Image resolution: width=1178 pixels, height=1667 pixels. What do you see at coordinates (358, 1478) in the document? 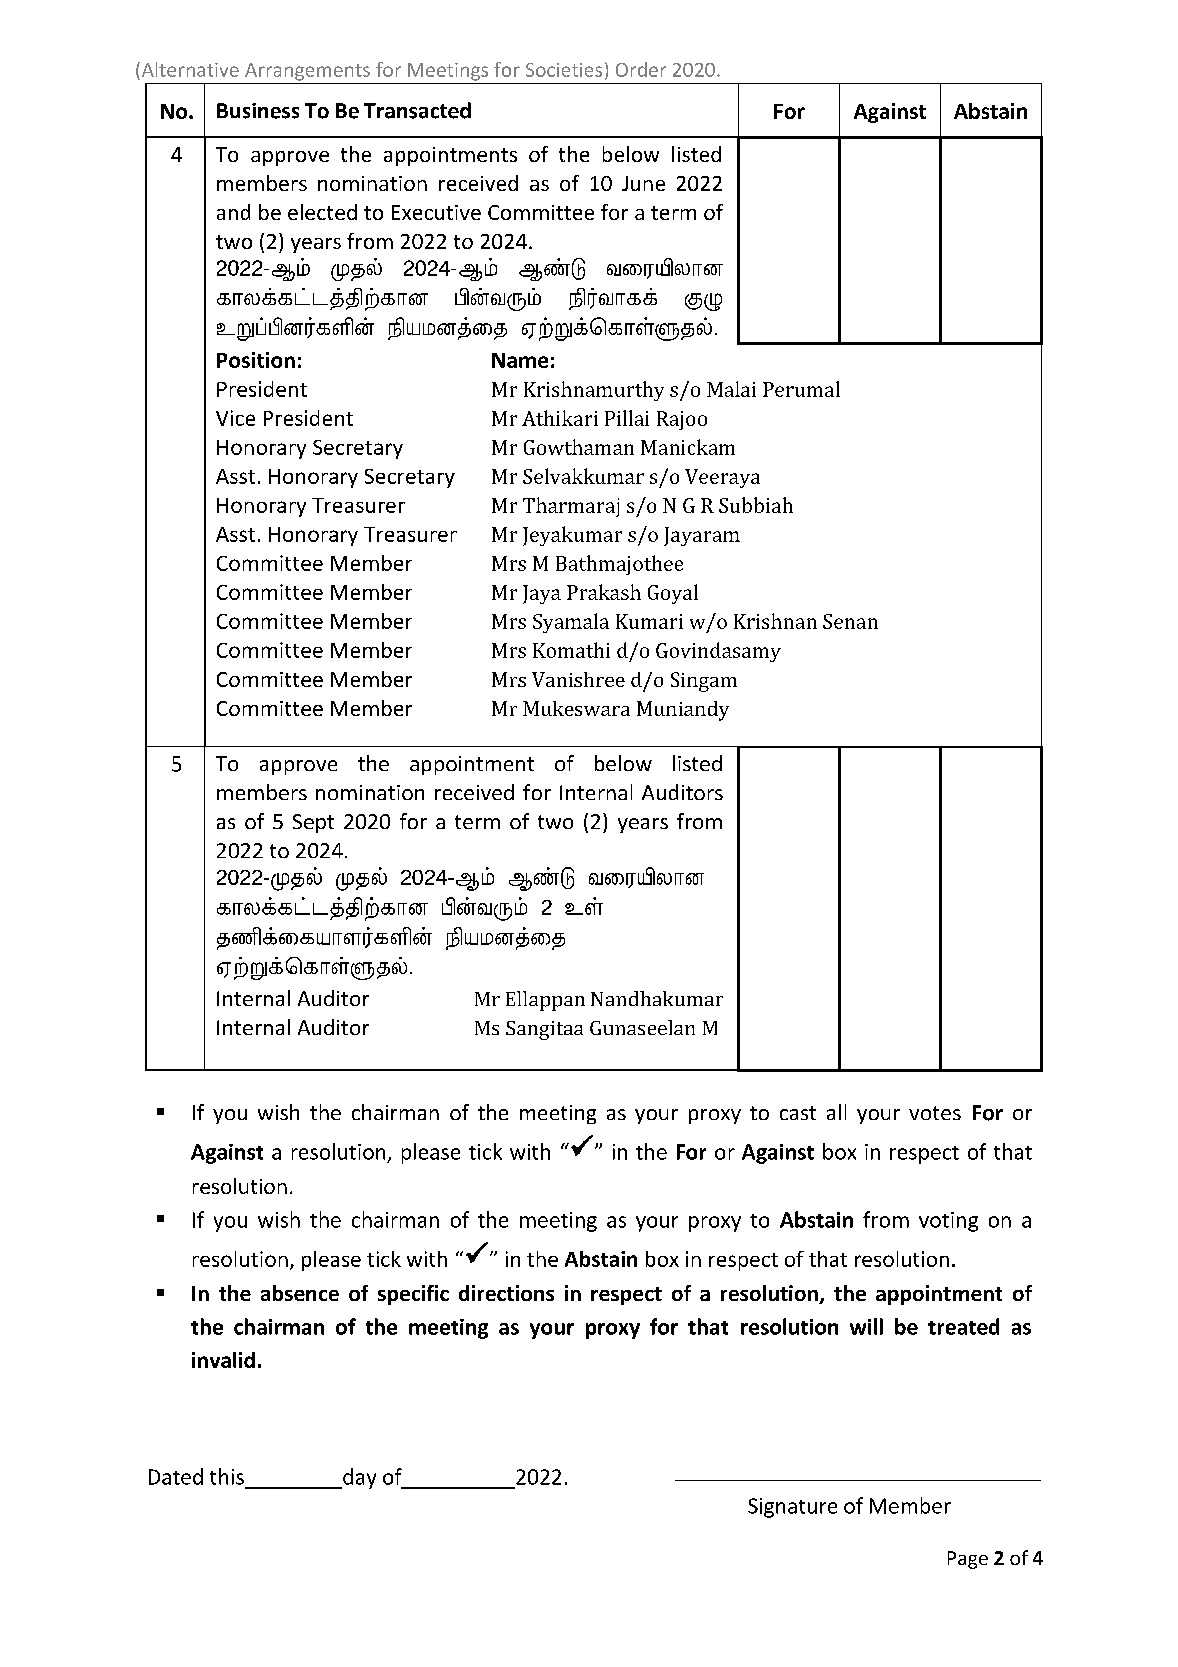
I see `day` at bounding box center [358, 1478].
